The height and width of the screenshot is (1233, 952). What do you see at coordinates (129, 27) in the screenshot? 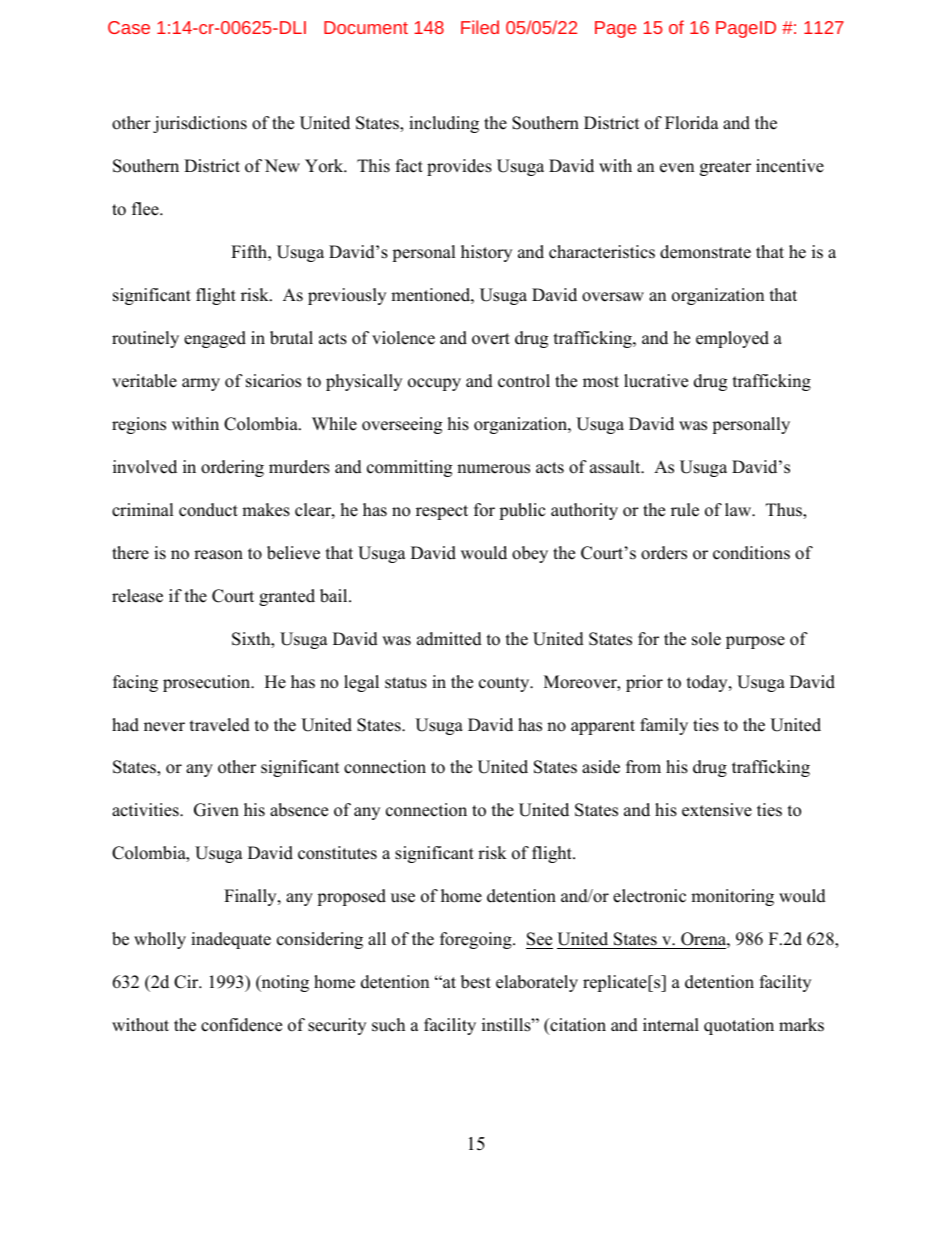
I see `Case` at bounding box center [129, 27].
